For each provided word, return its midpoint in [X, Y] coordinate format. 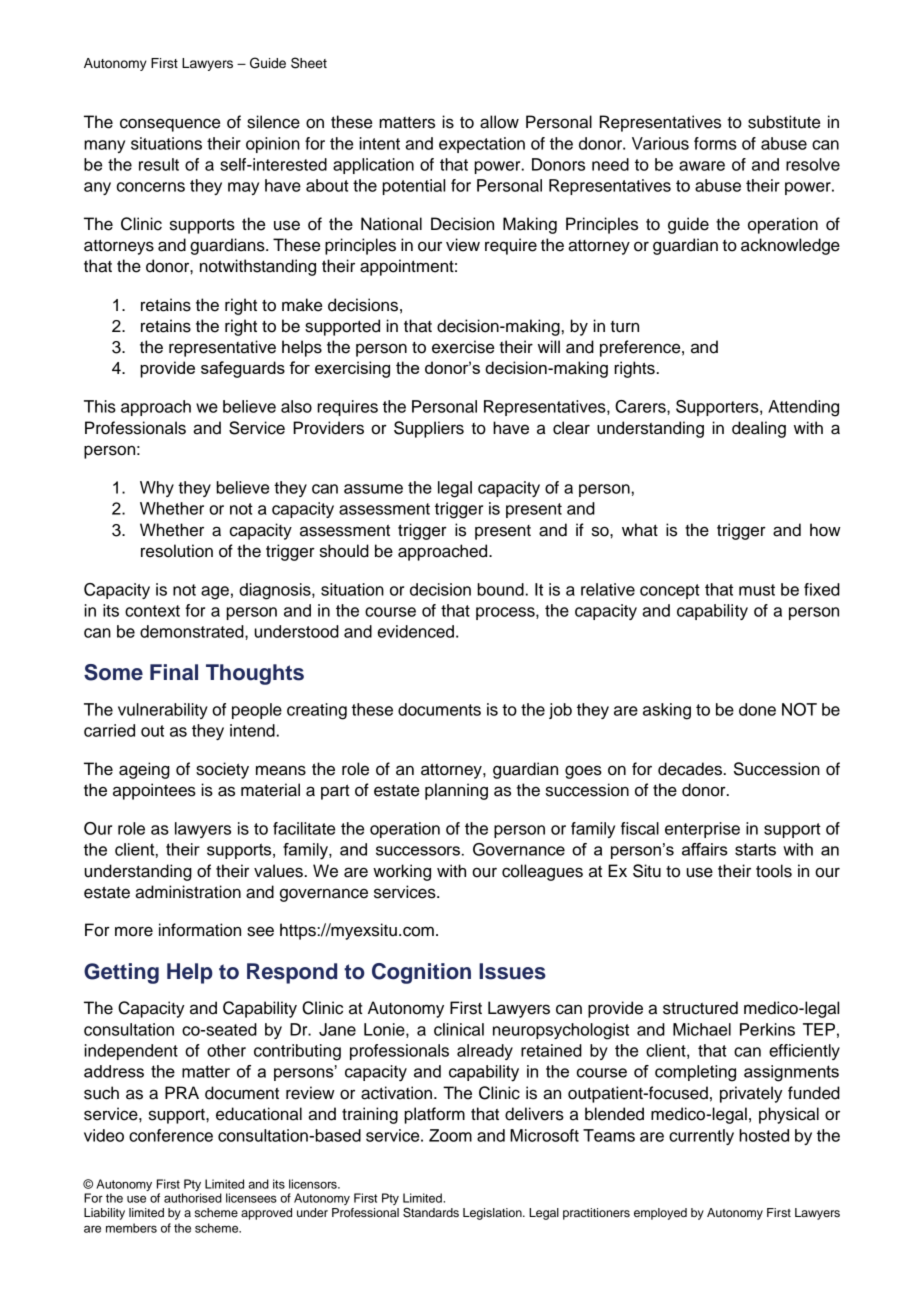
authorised [193, 1198]
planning [456, 791]
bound [501, 589]
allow [499, 122]
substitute [784, 122]
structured [700, 1008]
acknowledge [790, 246]
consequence [170, 125]
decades [691, 769]
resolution [177, 551]
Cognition [421, 973]
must [757, 590]
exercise [463, 347]
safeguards [243, 369]
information [200, 930]
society [222, 770]
